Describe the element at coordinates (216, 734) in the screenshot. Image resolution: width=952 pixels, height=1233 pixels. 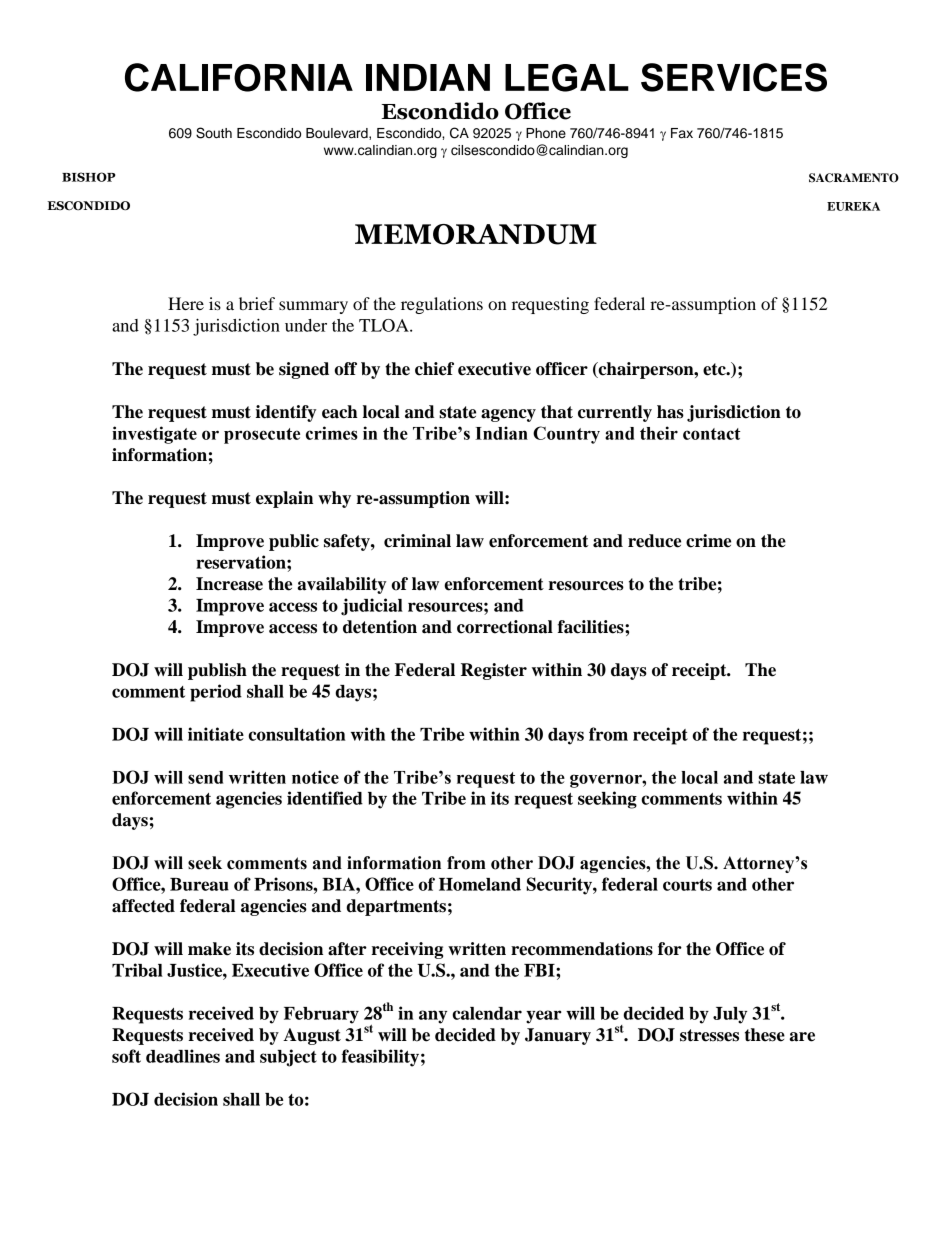
I see `initiate` at that location.
